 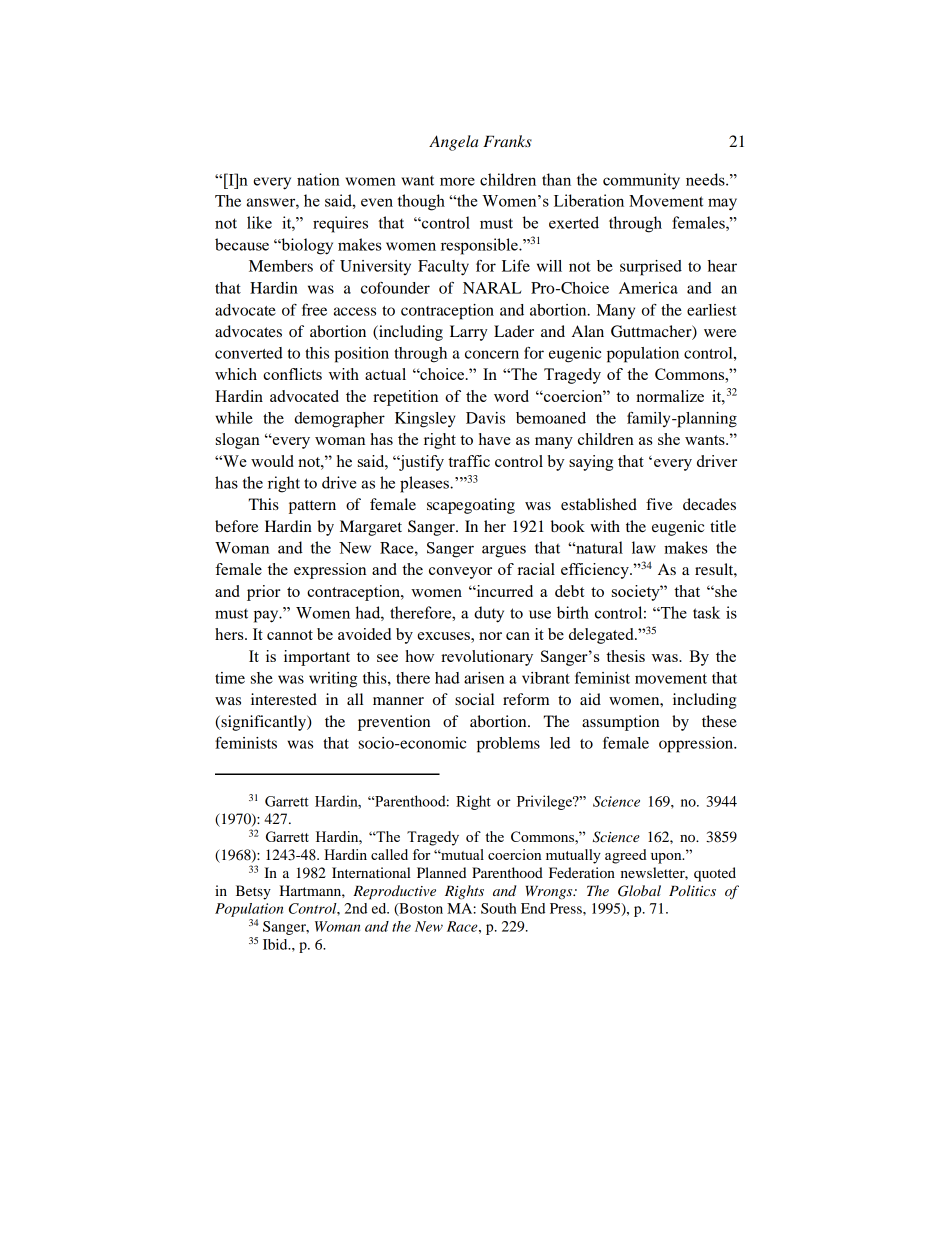 I want to click on community, so click(x=641, y=181).
